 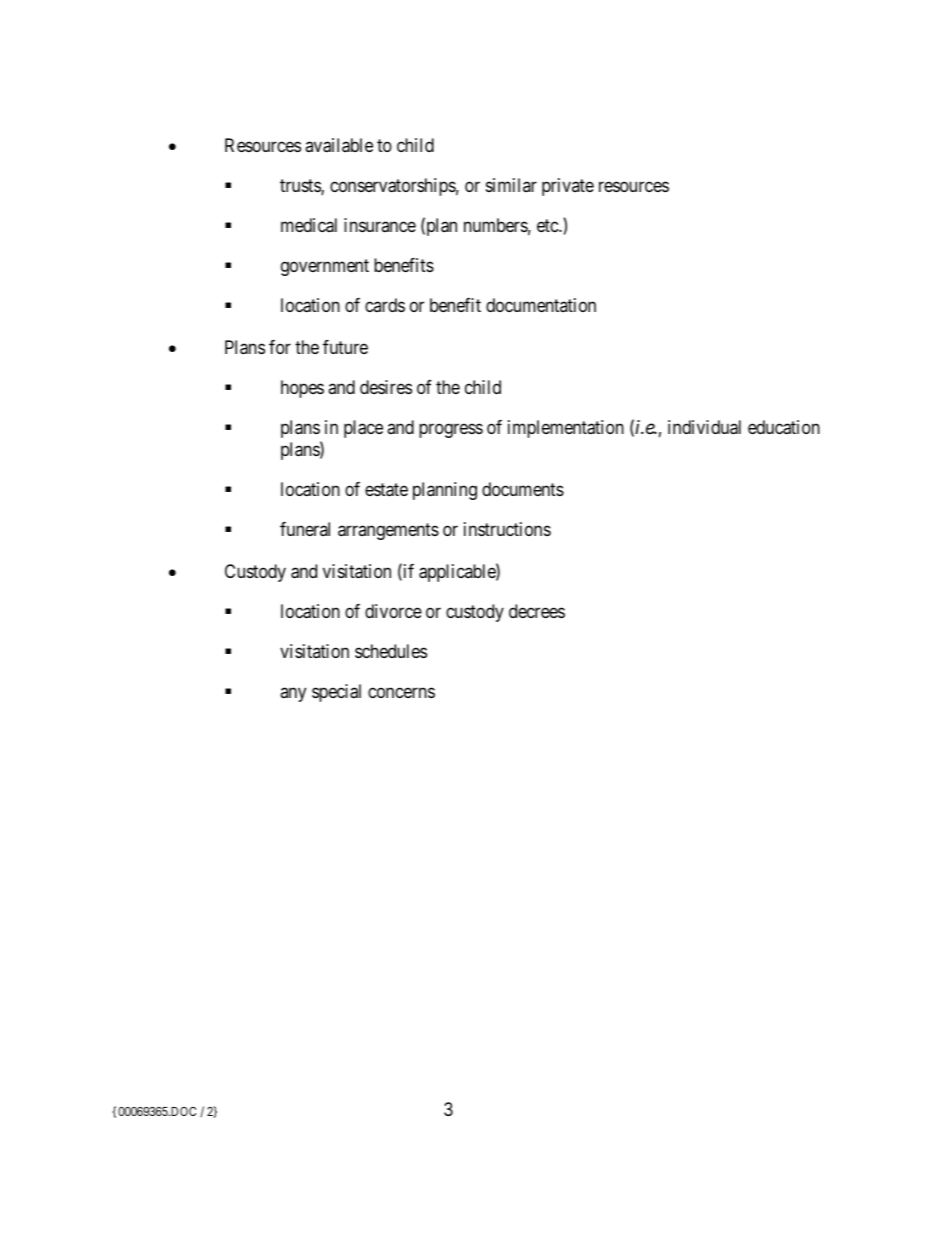 What do you see at coordinates (704, 427) in the screenshot?
I see `individual` at bounding box center [704, 427].
